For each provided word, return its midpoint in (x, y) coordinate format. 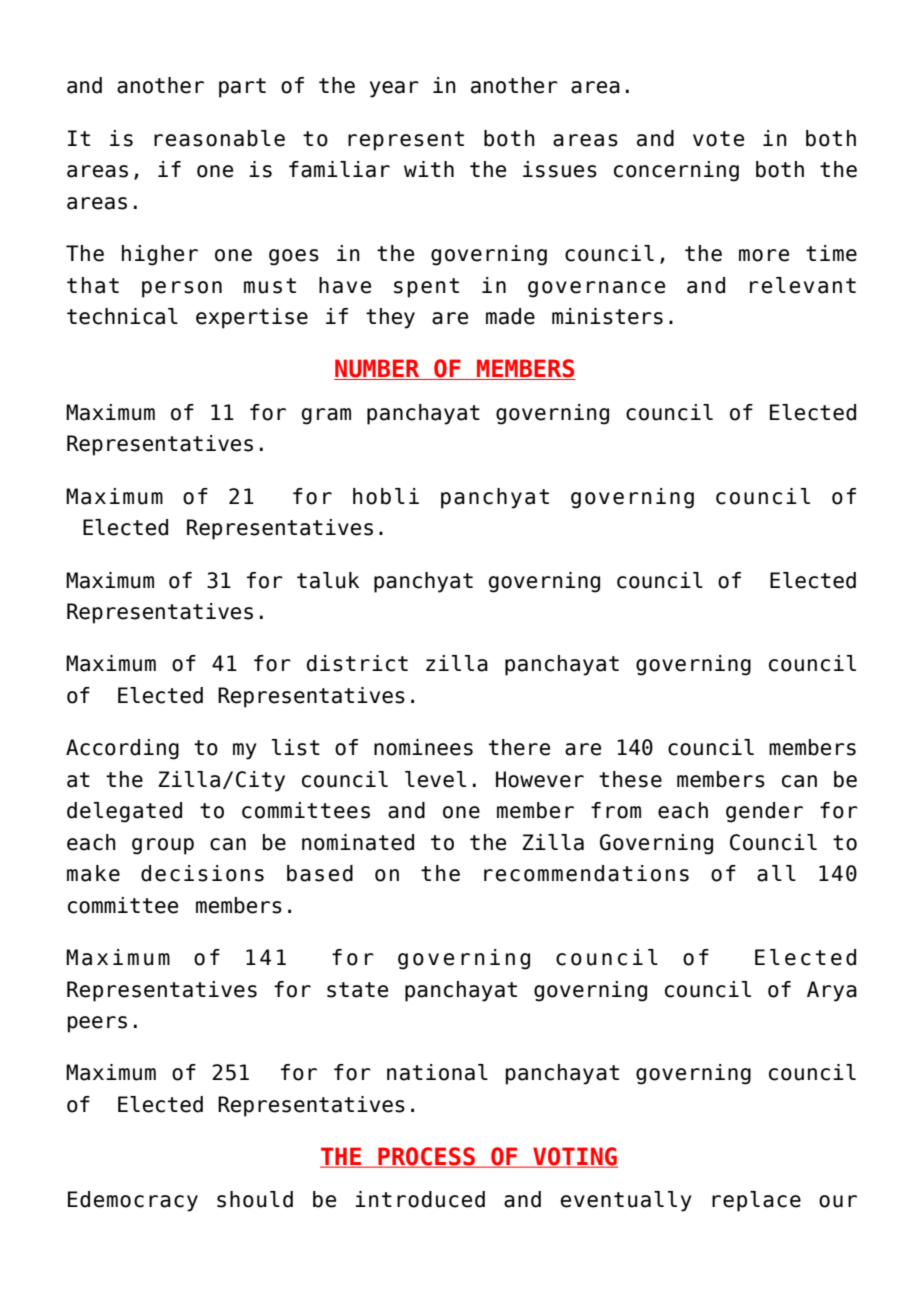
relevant (803, 285)
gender (764, 812)
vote (718, 139)
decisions (202, 873)
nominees (423, 747)
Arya (832, 991)
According (122, 749)
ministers (607, 316)
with (429, 169)
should (255, 1199)
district (357, 663)
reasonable (219, 138)
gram (326, 416)
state (357, 990)
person (182, 289)
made (510, 316)
